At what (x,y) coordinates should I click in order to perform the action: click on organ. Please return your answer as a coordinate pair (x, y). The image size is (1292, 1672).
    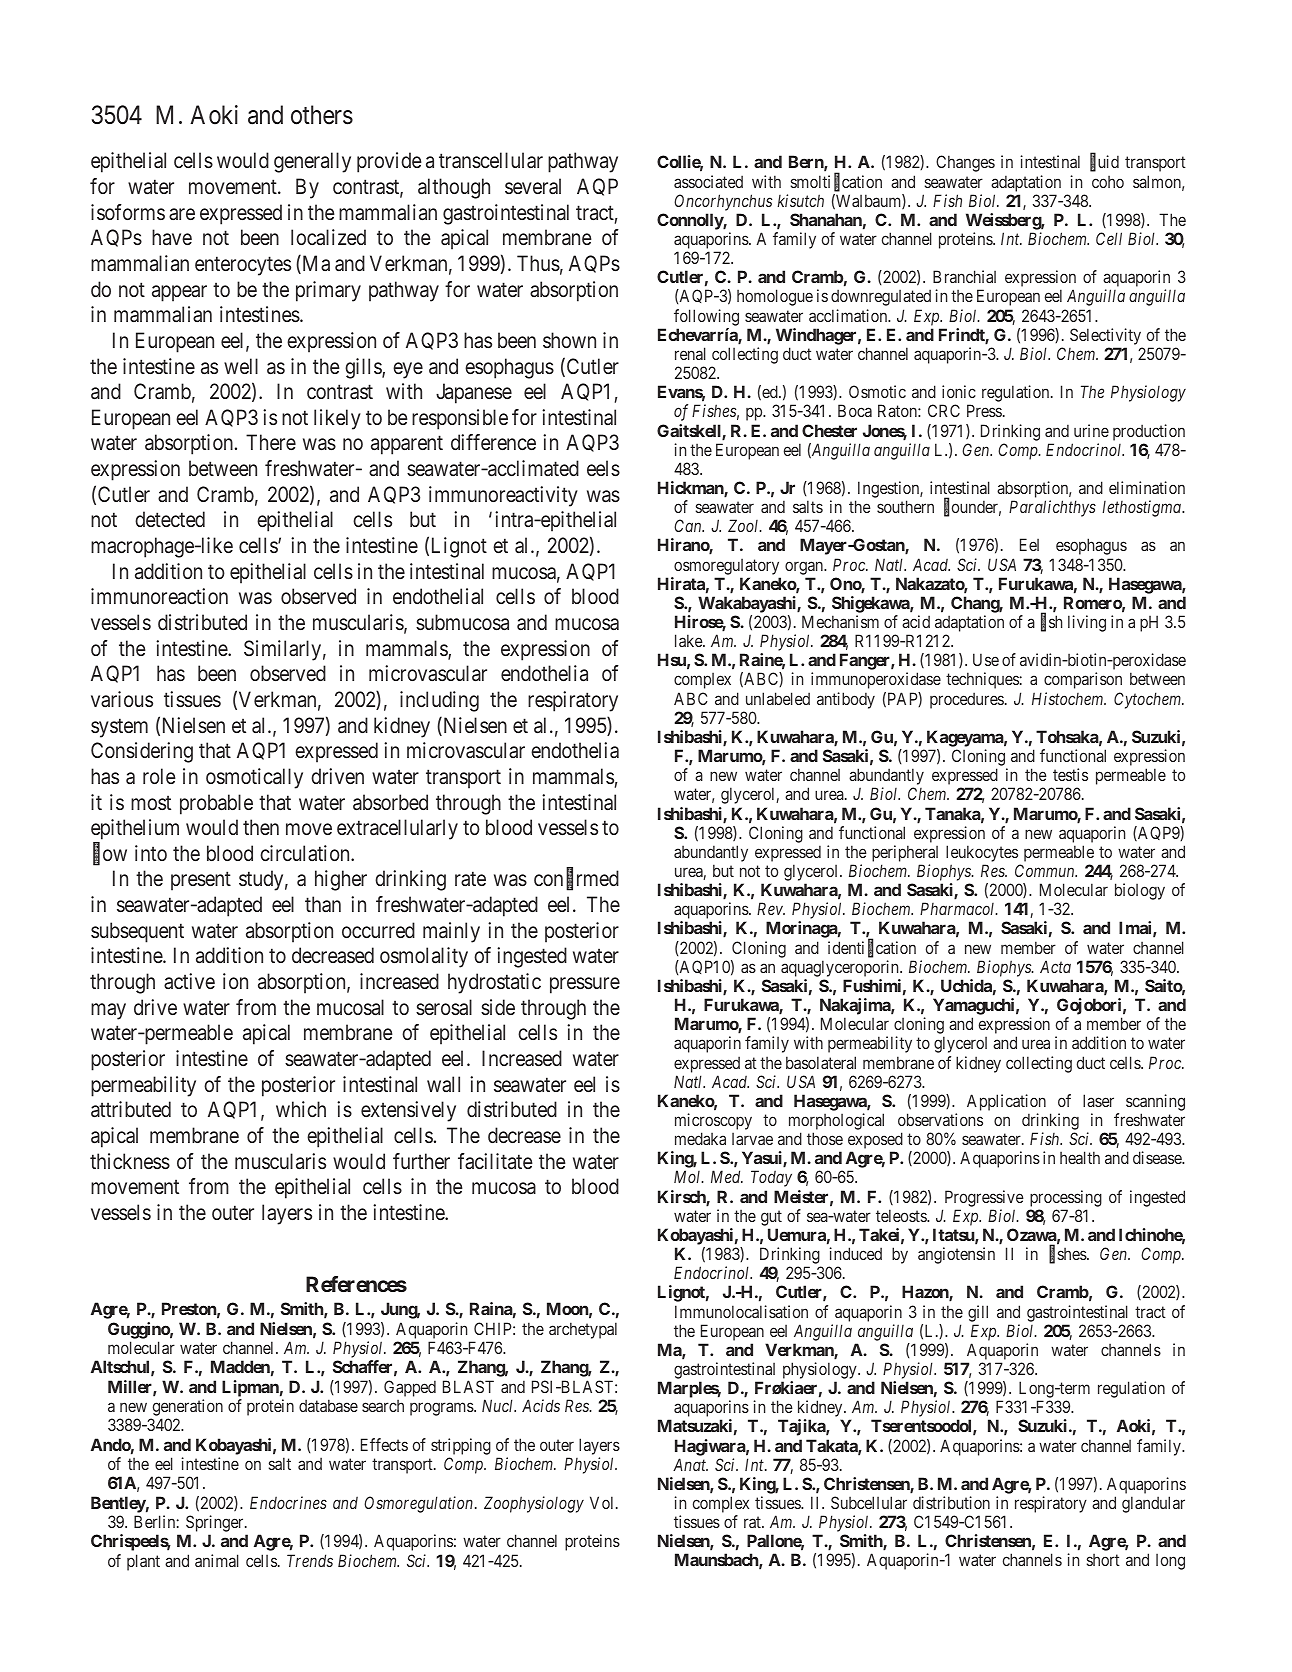
    Looking at the image, I should click on (805, 568).
